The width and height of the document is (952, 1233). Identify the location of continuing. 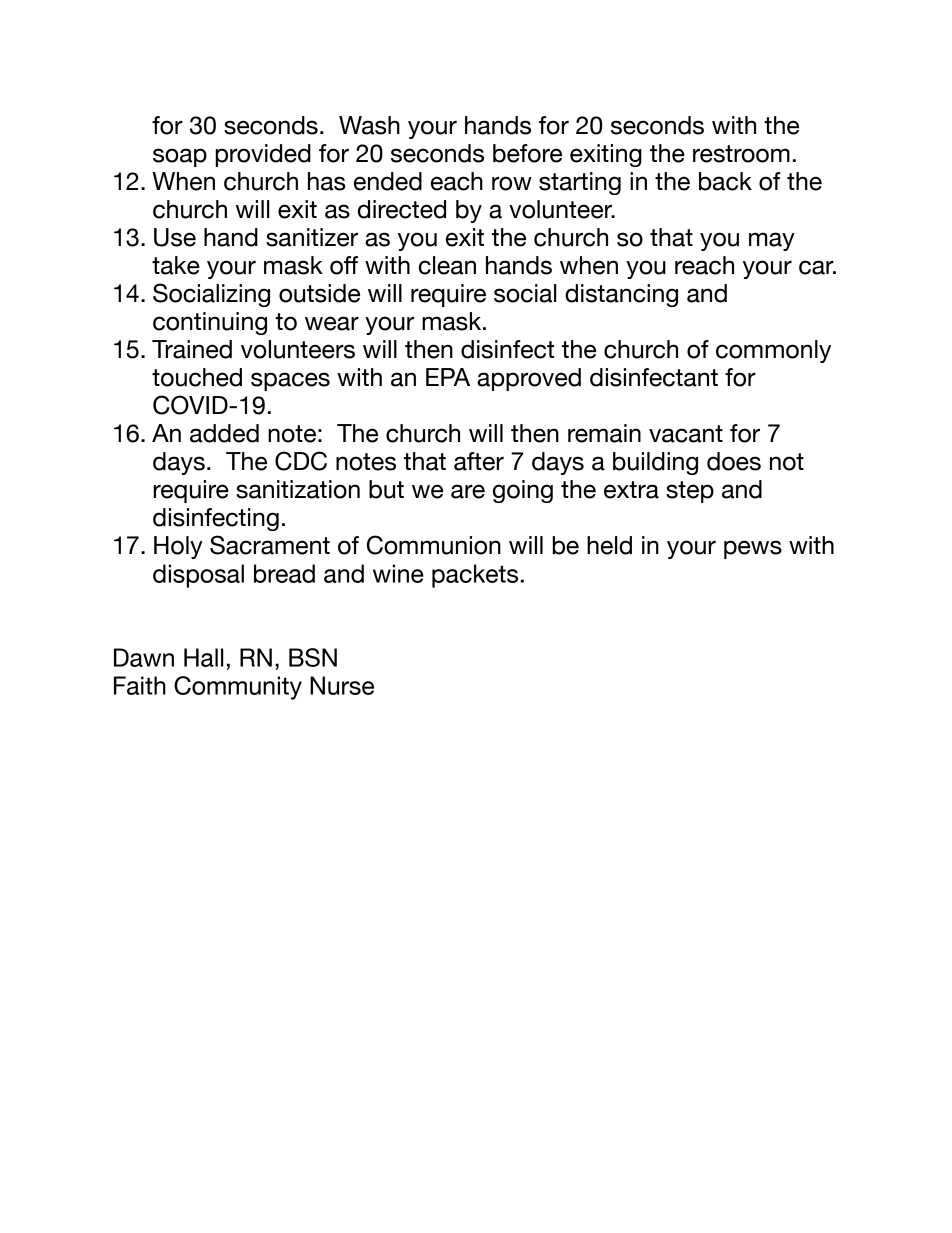
(210, 323).
